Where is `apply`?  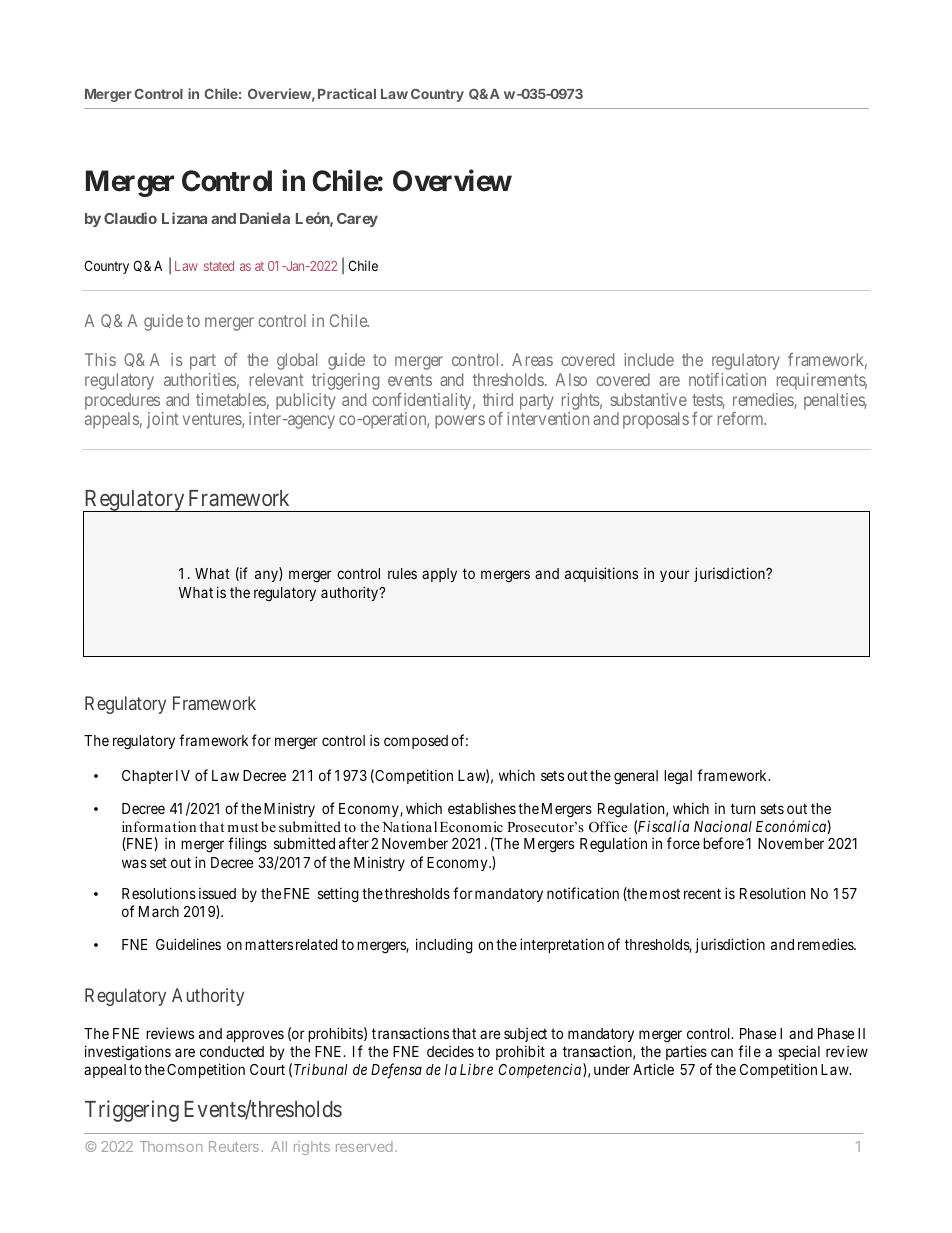 apply is located at coordinates (439, 575).
